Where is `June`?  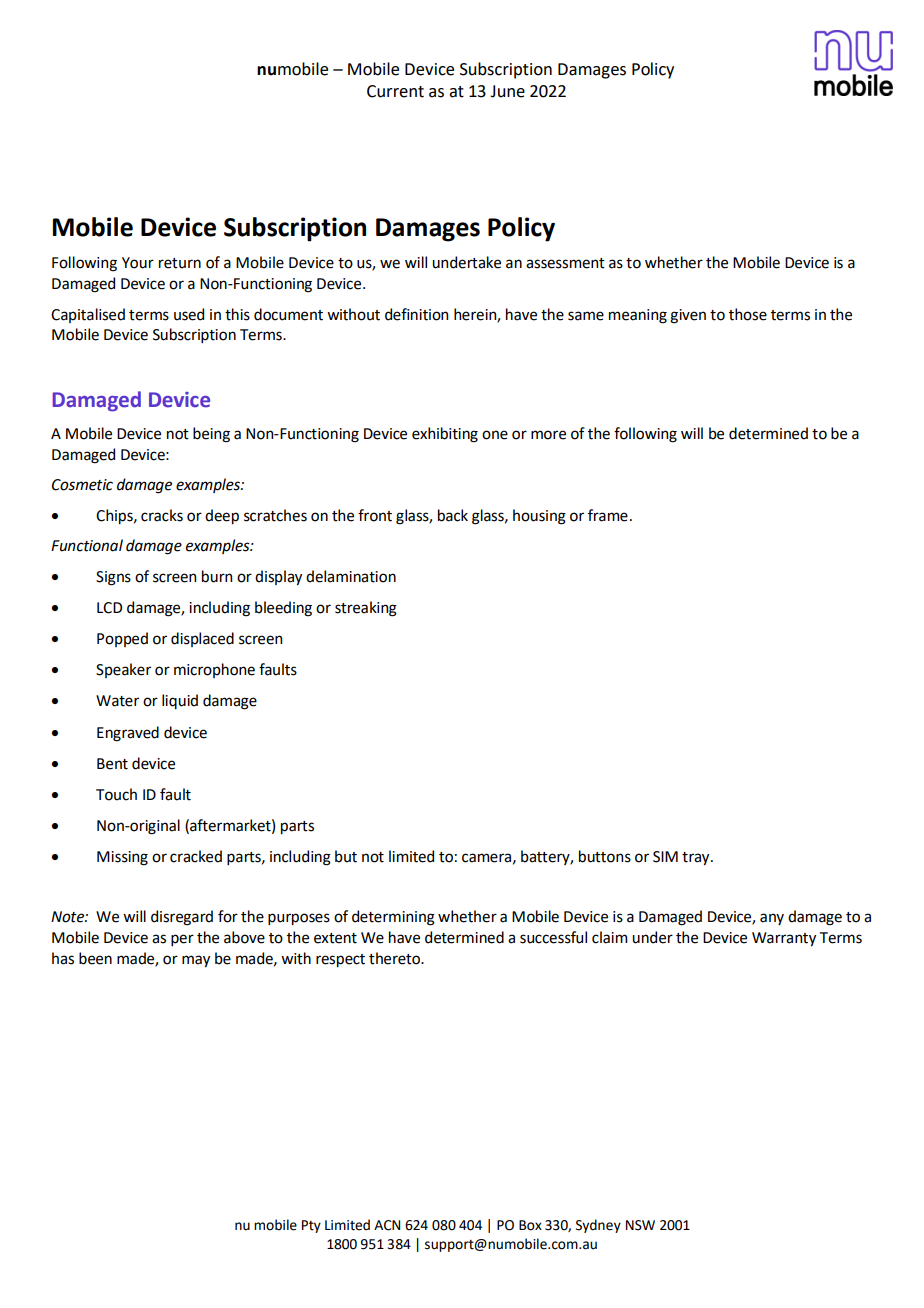 June is located at coordinates (507, 91).
